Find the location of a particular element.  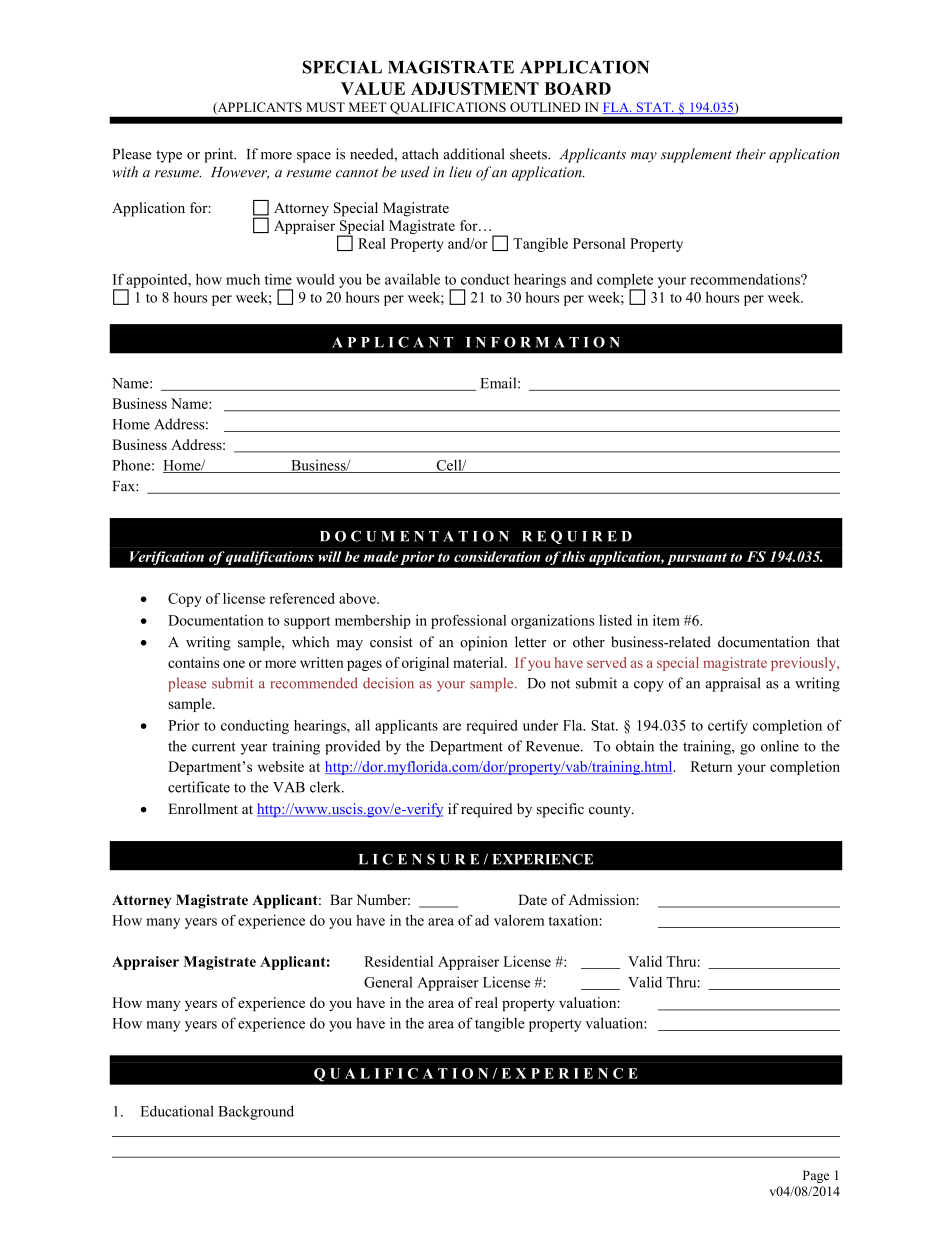

available is located at coordinates (412, 279).
